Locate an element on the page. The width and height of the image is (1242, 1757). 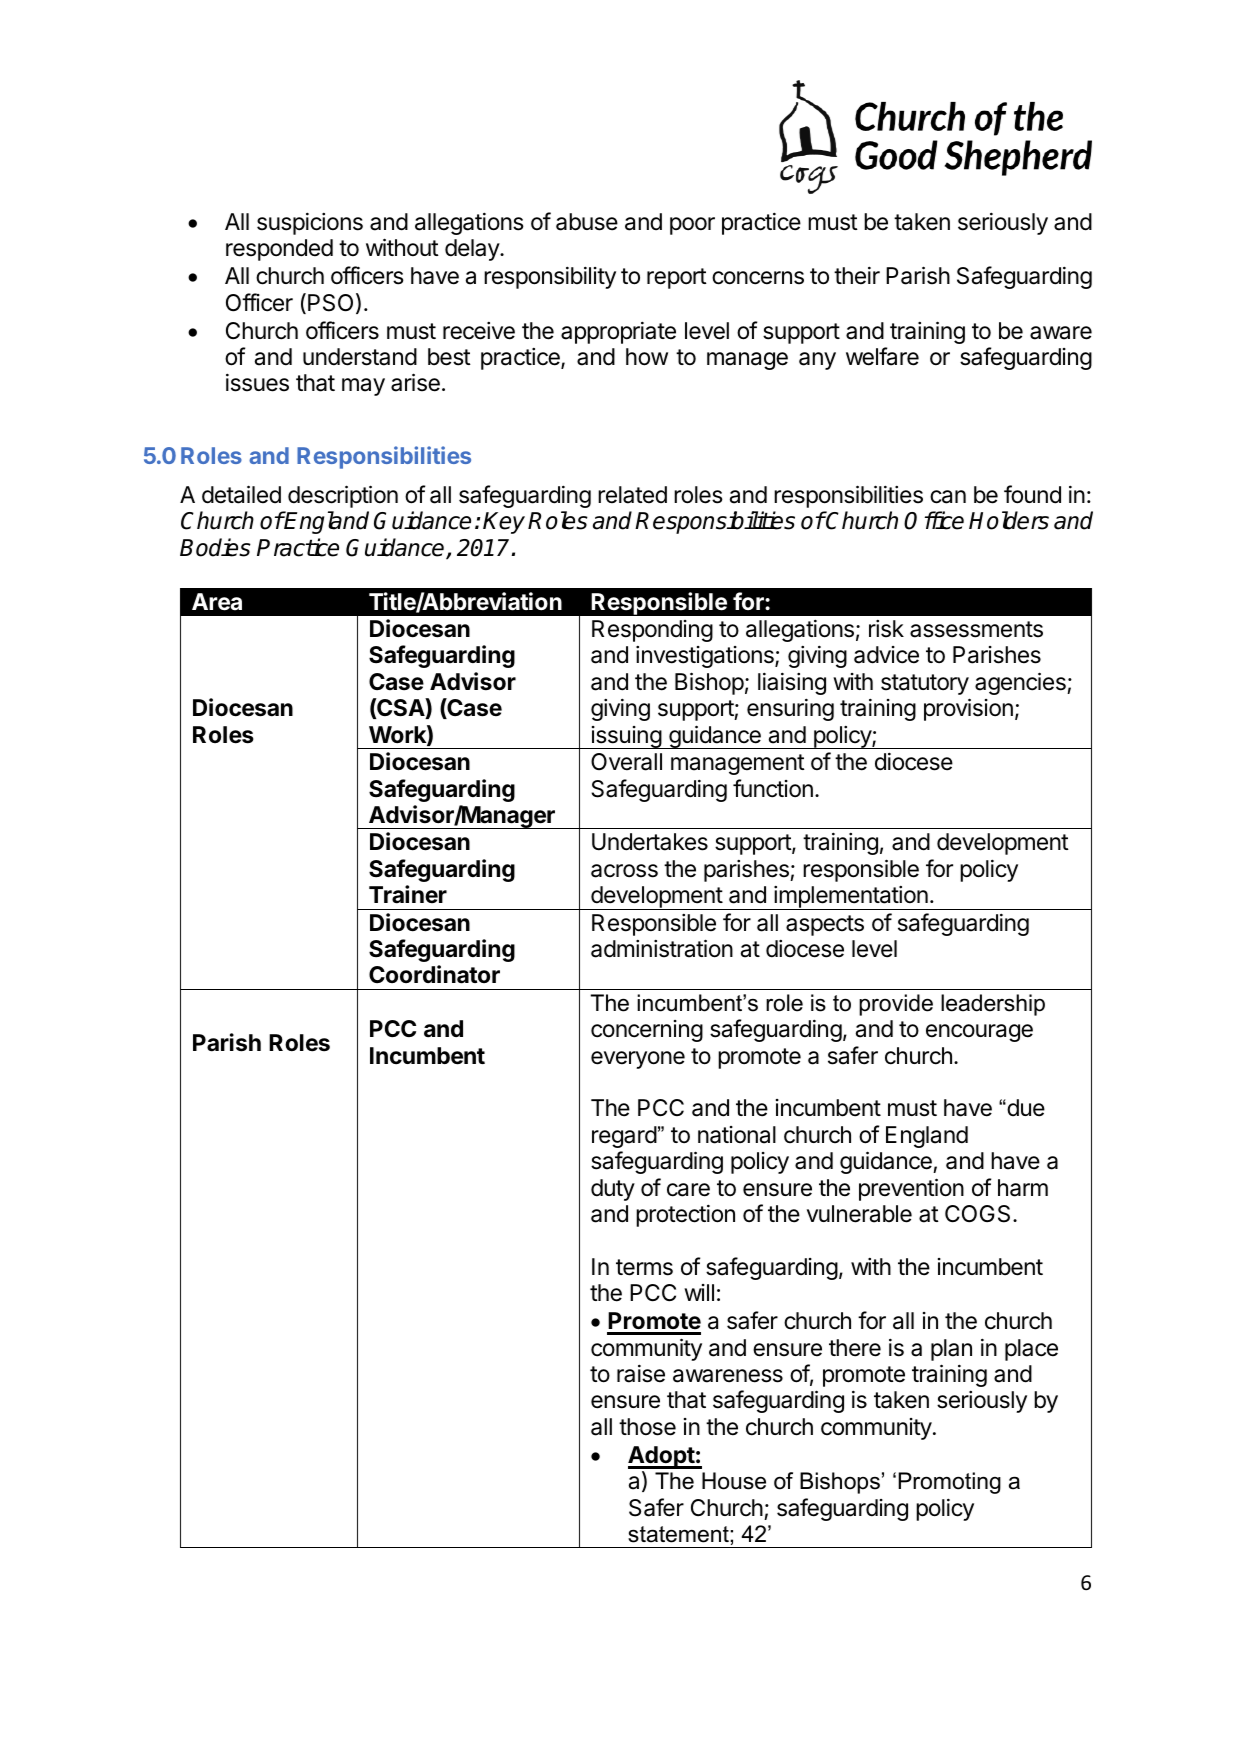
assessments is located at coordinates (976, 629).
